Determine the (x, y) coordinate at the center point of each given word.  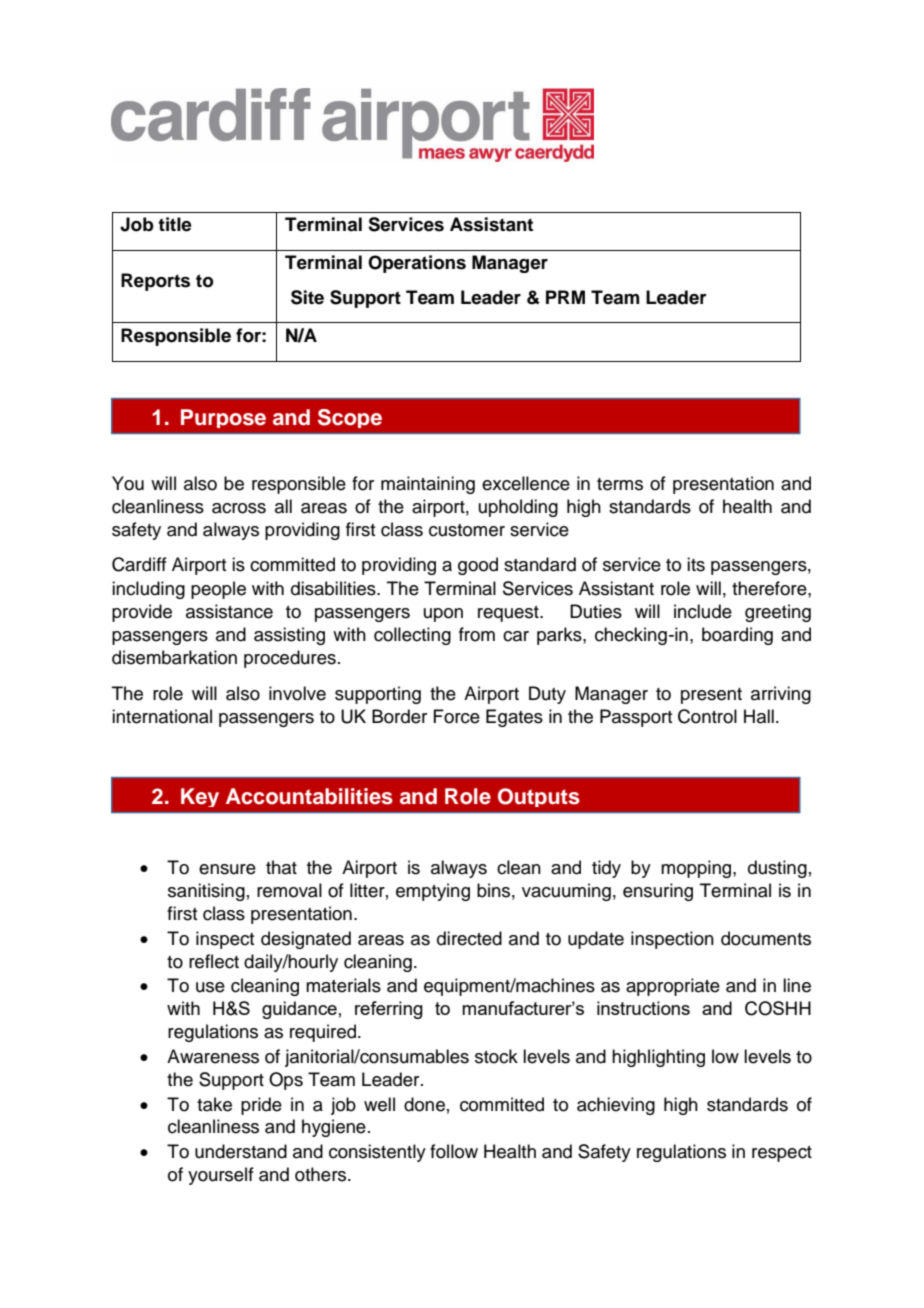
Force (456, 716)
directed (469, 938)
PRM (565, 297)
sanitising (206, 892)
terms (620, 484)
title (175, 224)
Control (707, 716)
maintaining (428, 485)
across (239, 508)
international (162, 716)
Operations (417, 264)
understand (241, 1151)
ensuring (658, 892)
